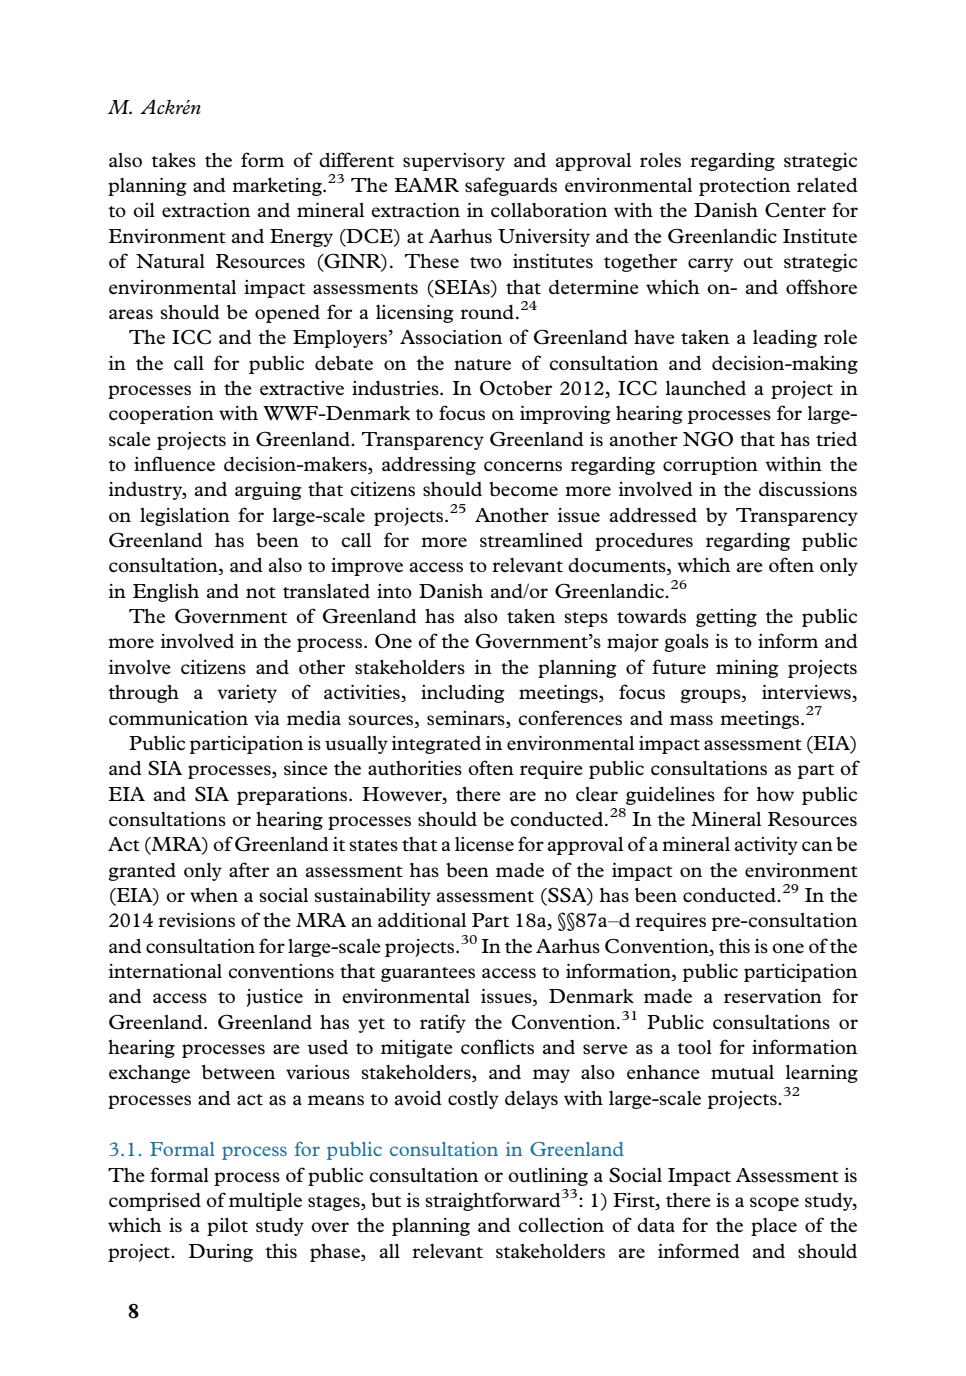  What do you see at coordinates (511, 186) in the screenshot?
I see `safeguards` at bounding box center [511, 186].
